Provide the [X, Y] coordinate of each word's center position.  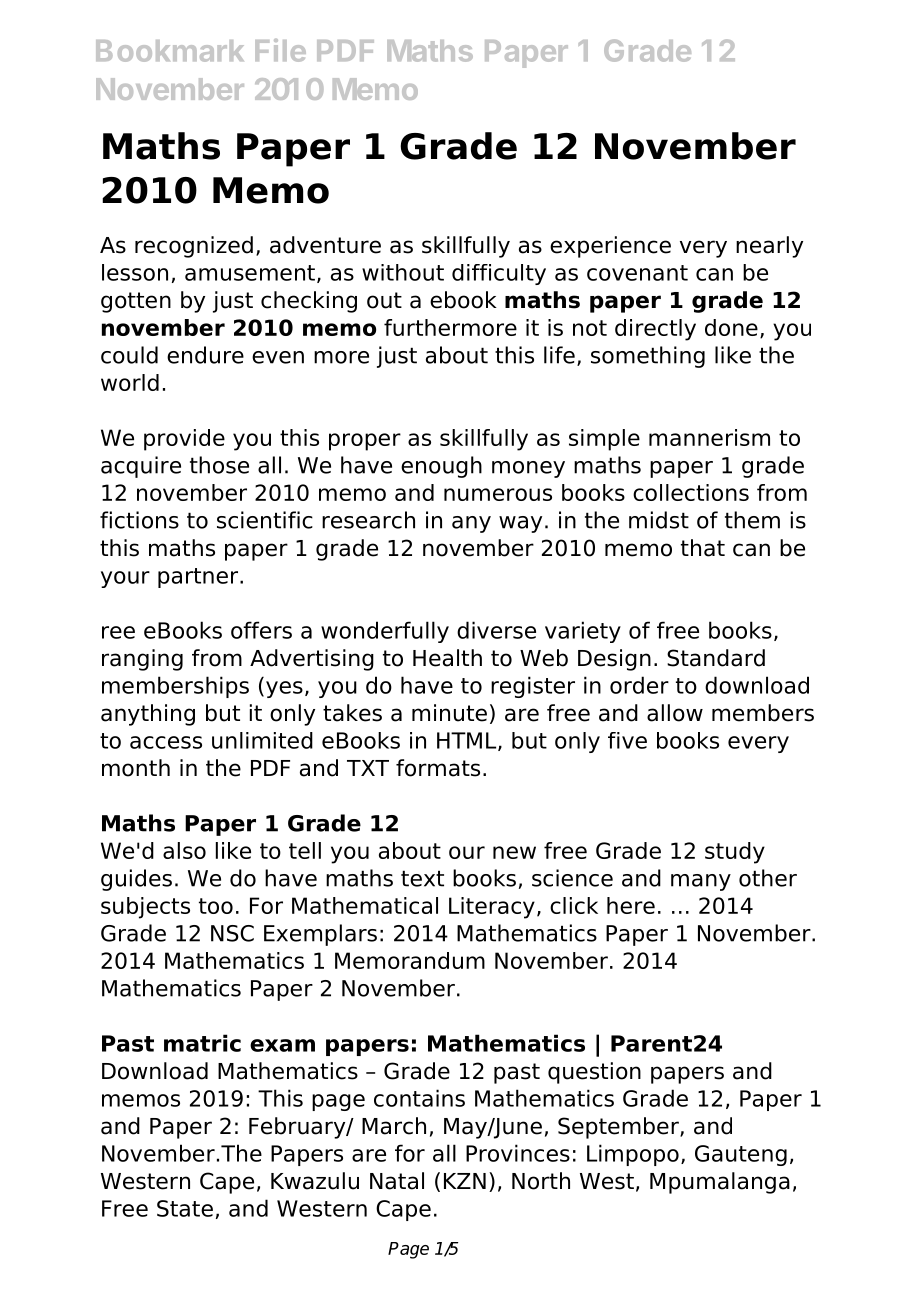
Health [447, 658]
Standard [716, 658]
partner [199, 578]
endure [205, 355]
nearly [769, 247]
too [216, 906]
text [422, 878]
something [648, 357]
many [701, 882]
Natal [397, 1181]
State [185, 1208]
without [403, 272]
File [280, 50]
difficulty [499, 274]
